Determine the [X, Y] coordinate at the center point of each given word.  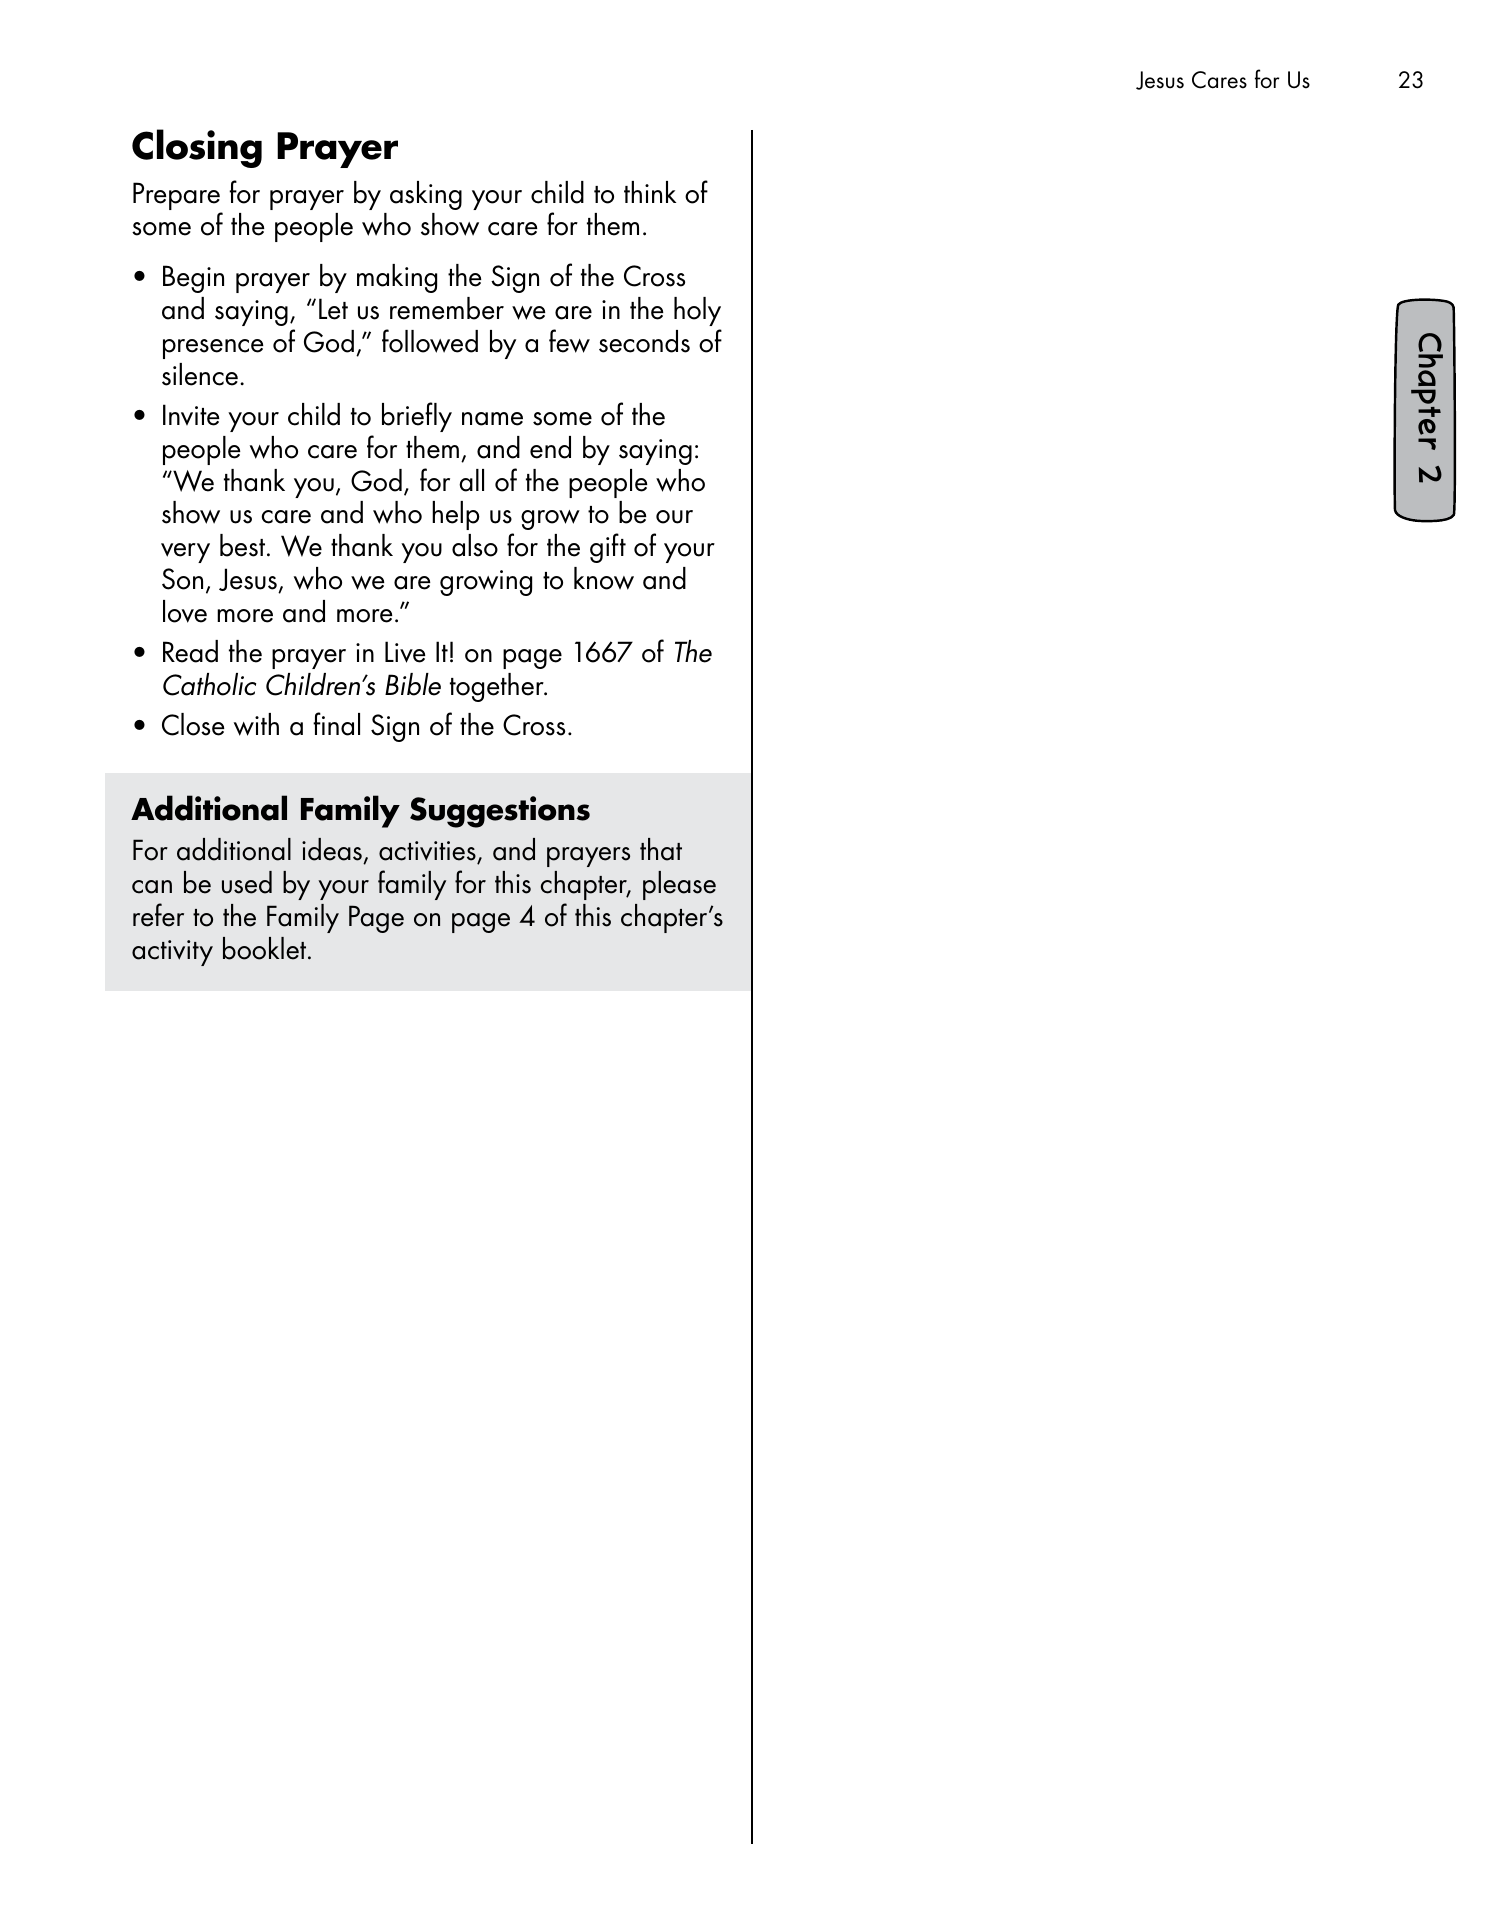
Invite [191, 415]
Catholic [209, 684]
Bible [413, 684]
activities [428, 852]
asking [426, 195]
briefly [417, 417]
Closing [197, 148]
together [498, 687]
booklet [266, 948]
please [679, 885]
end [550, 447]
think [650, 192]
